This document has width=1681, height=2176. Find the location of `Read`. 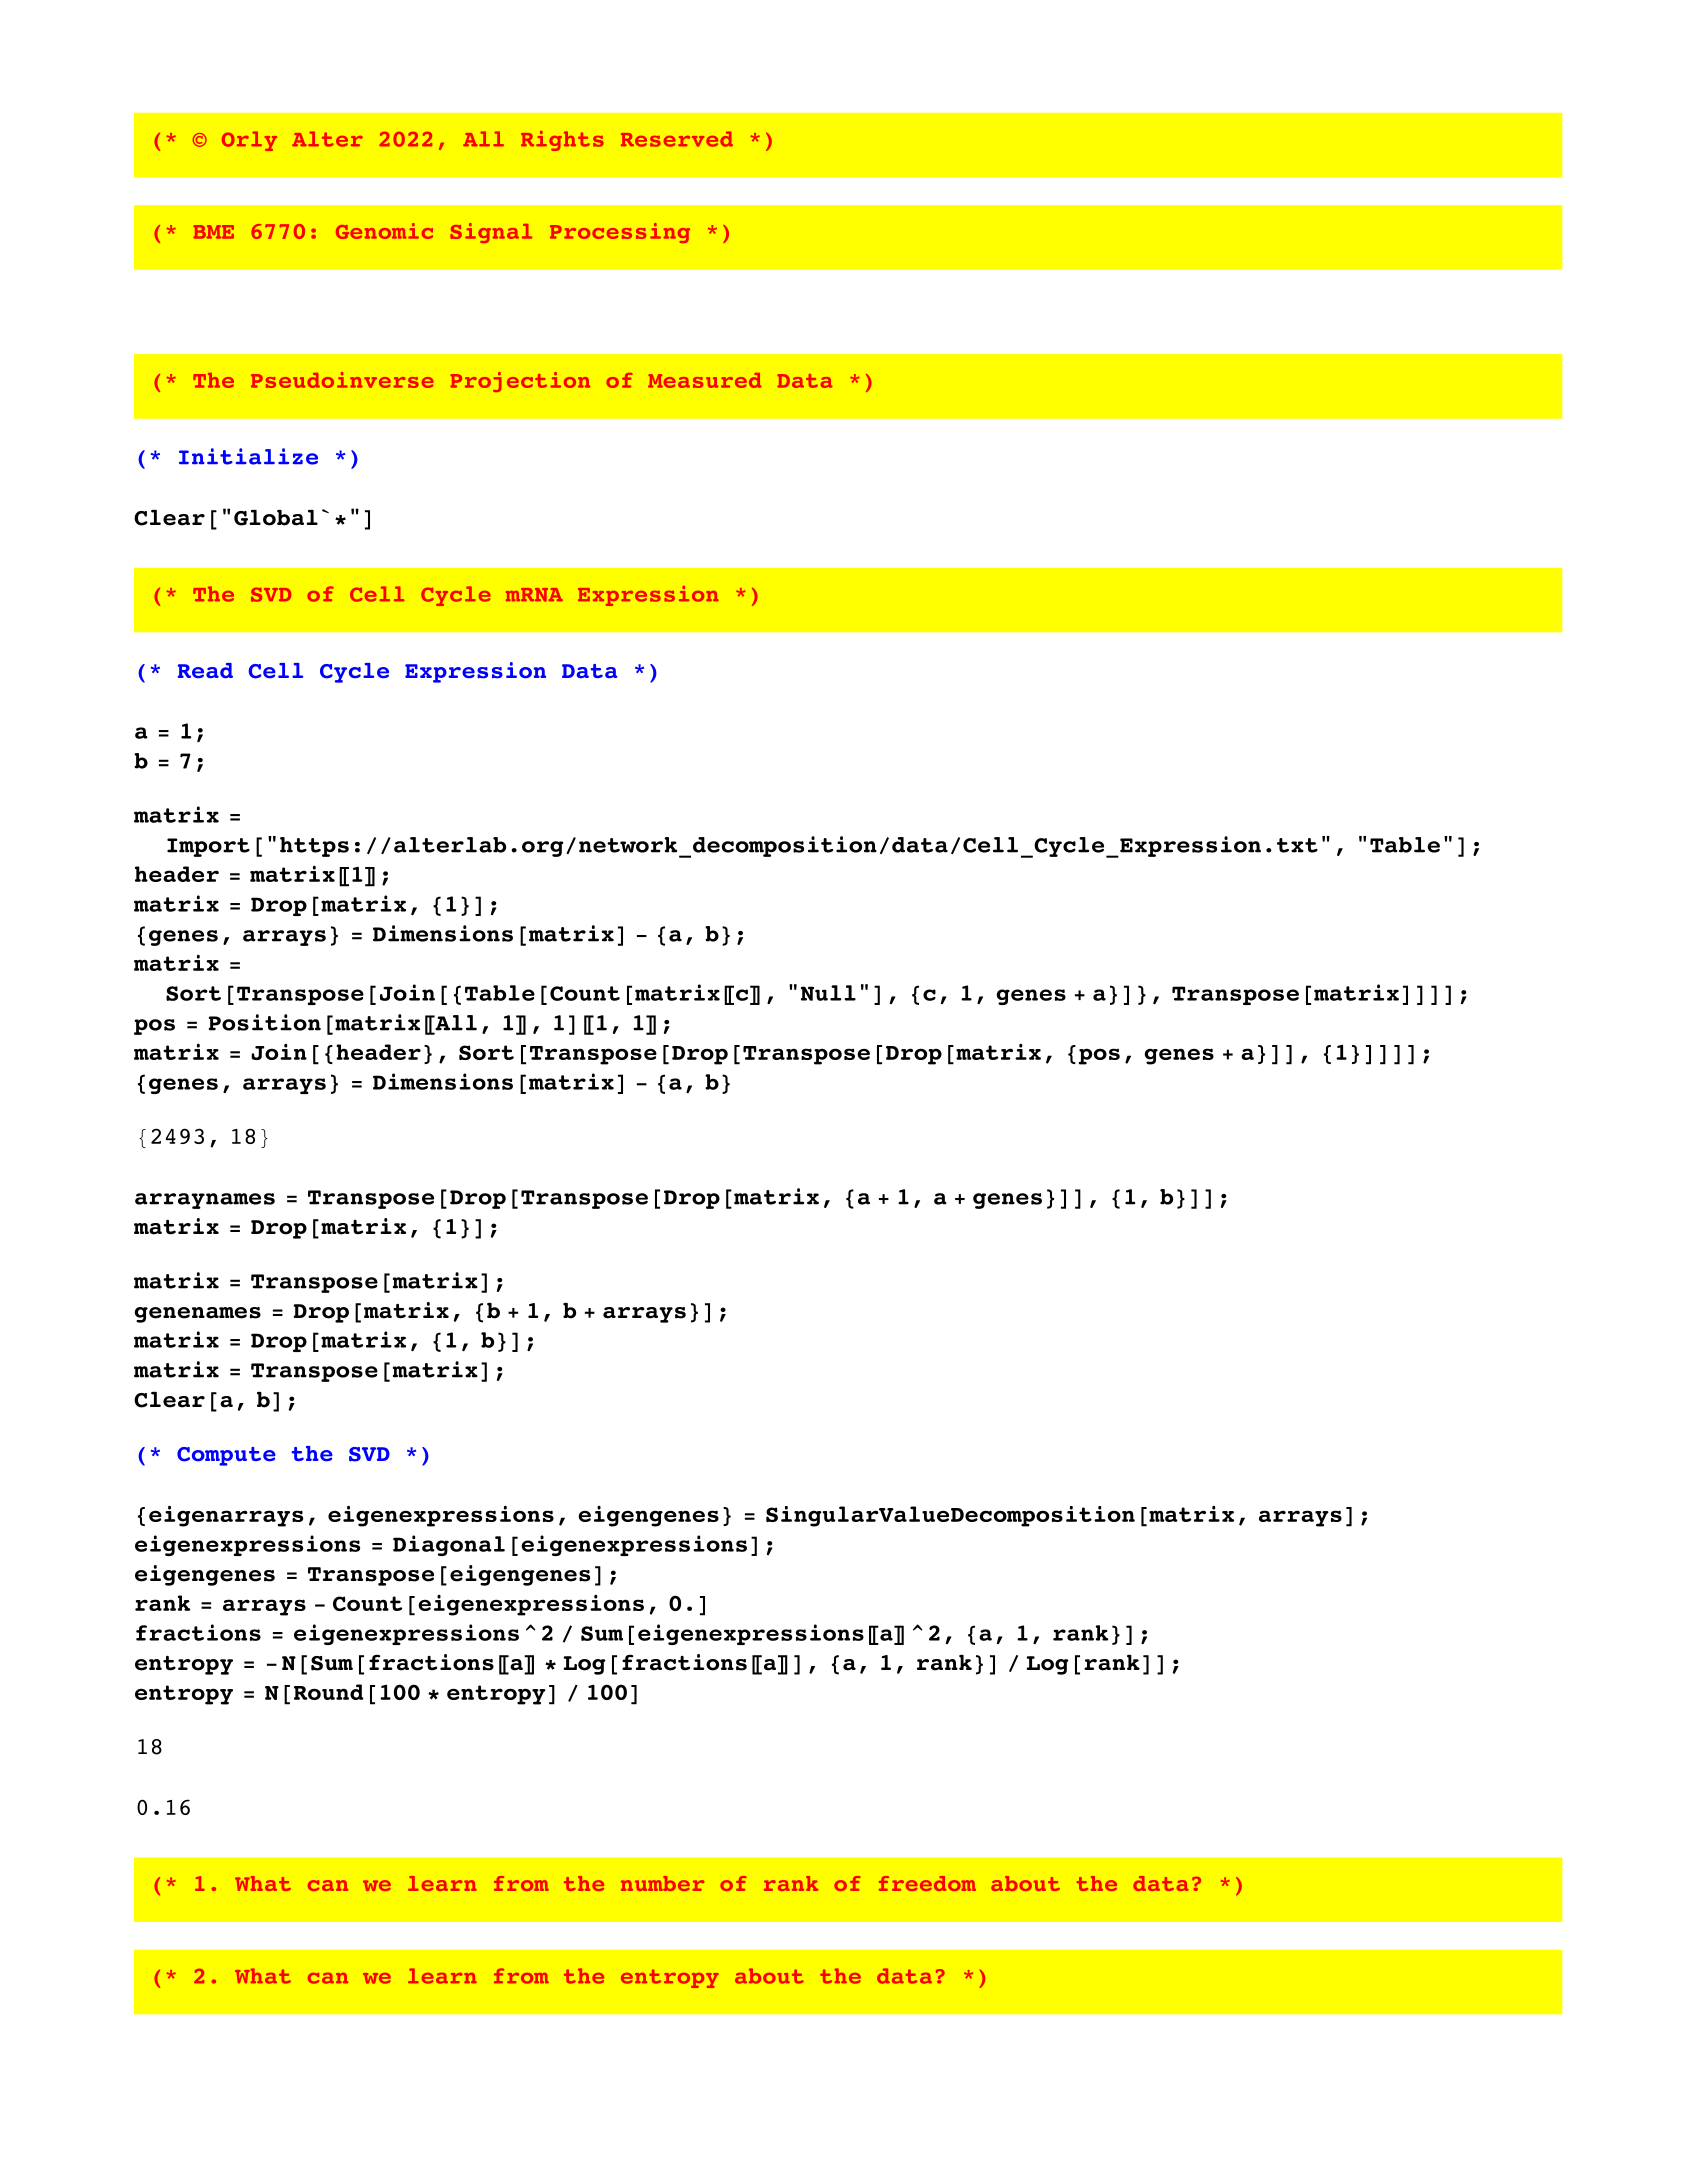

Read is located at coordinates (205, 670).
